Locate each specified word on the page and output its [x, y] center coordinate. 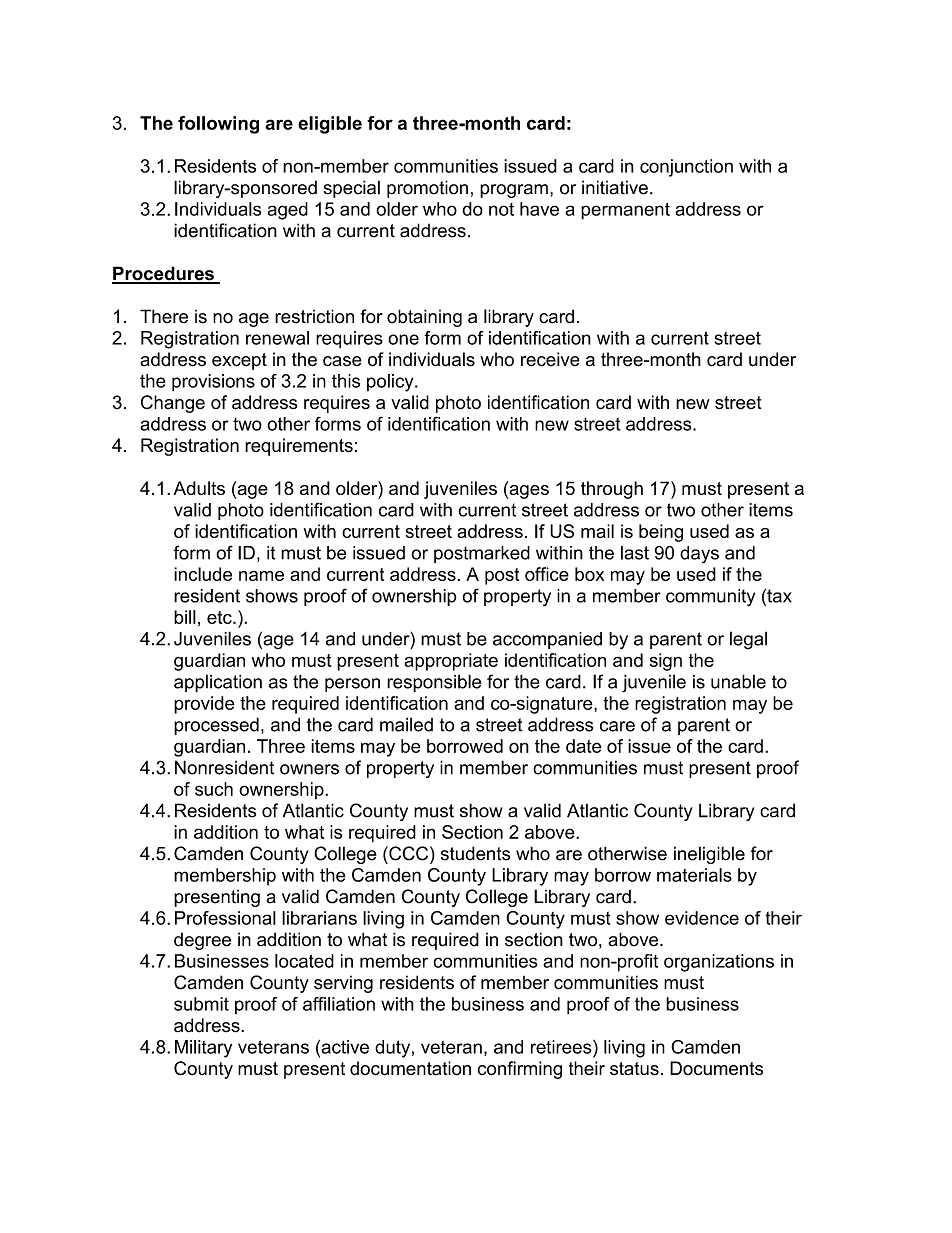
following [218, 125]
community [710, 598]
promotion [427, 189]
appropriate [451, 662]
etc [220, 617]
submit [201, 1004]
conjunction [686, 168]
